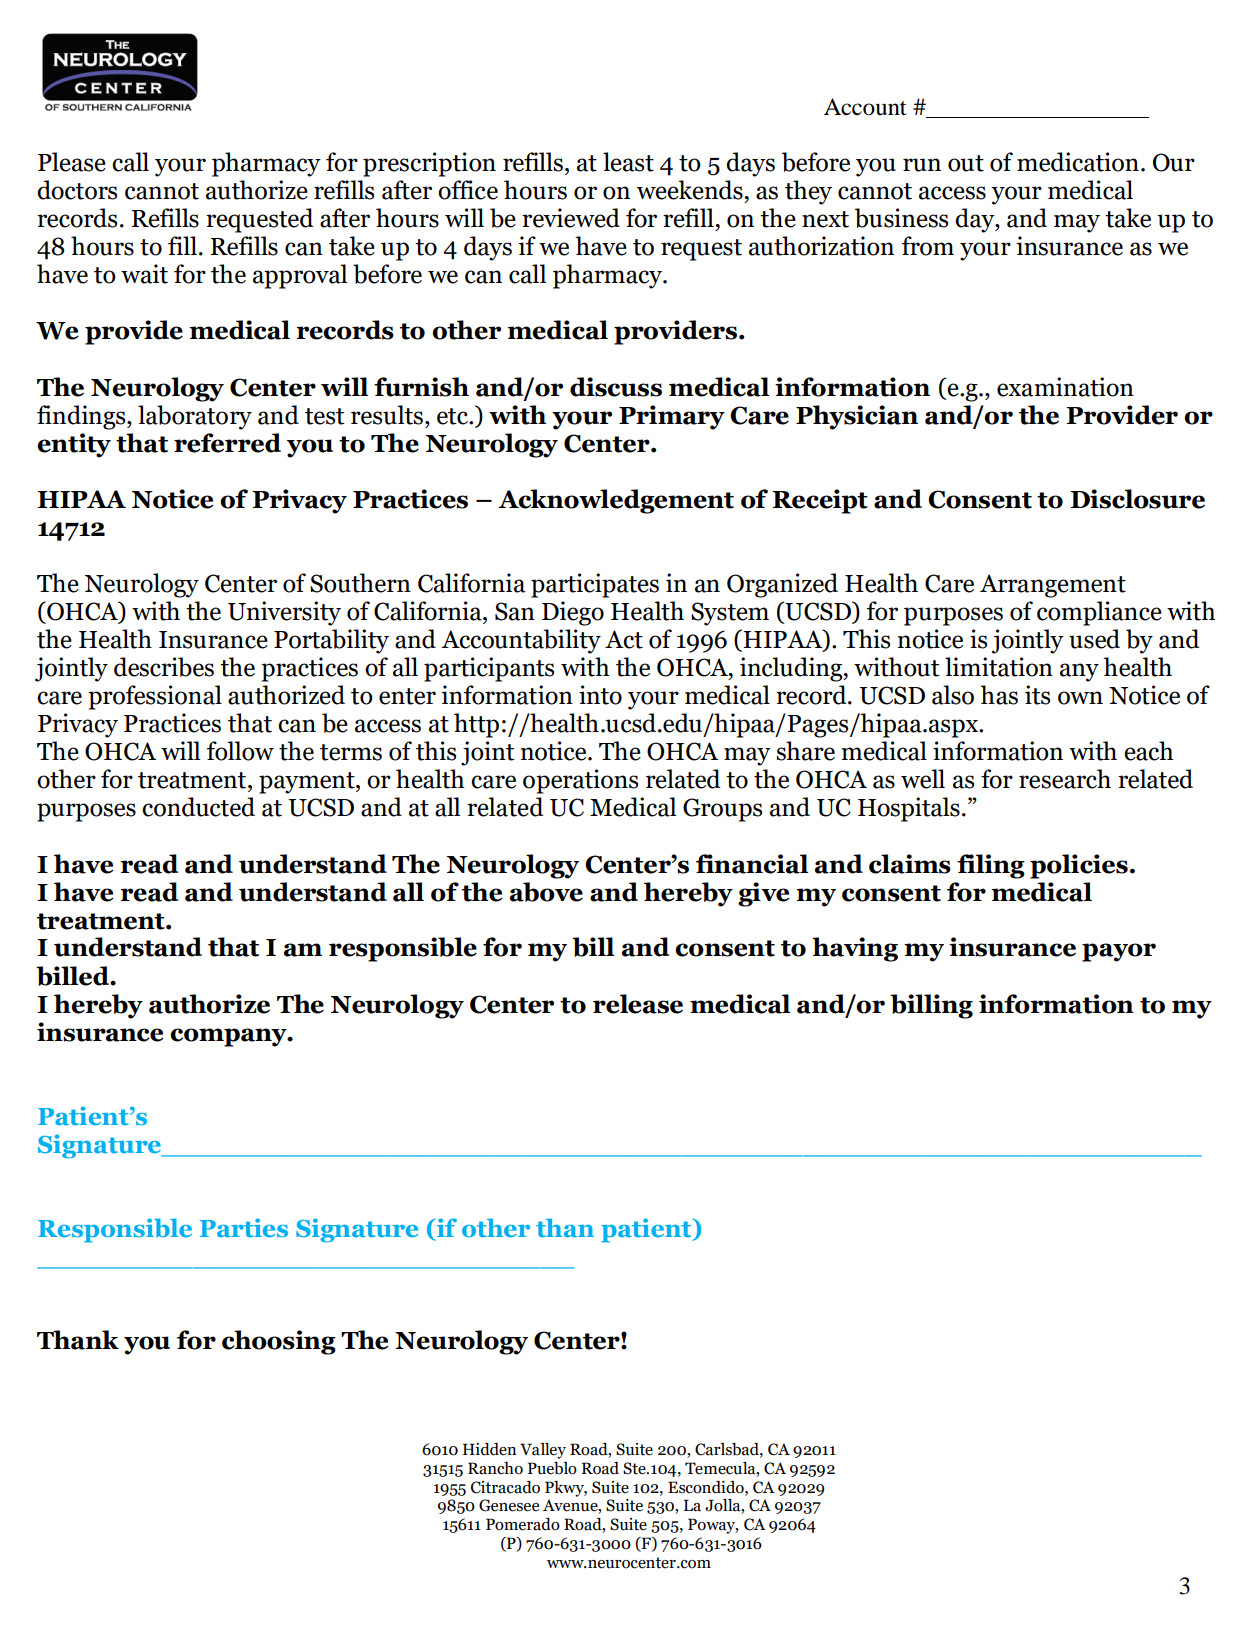 This screenshot has width=1259, height=1629. I want to click on Parties, so click(244, 1227).
